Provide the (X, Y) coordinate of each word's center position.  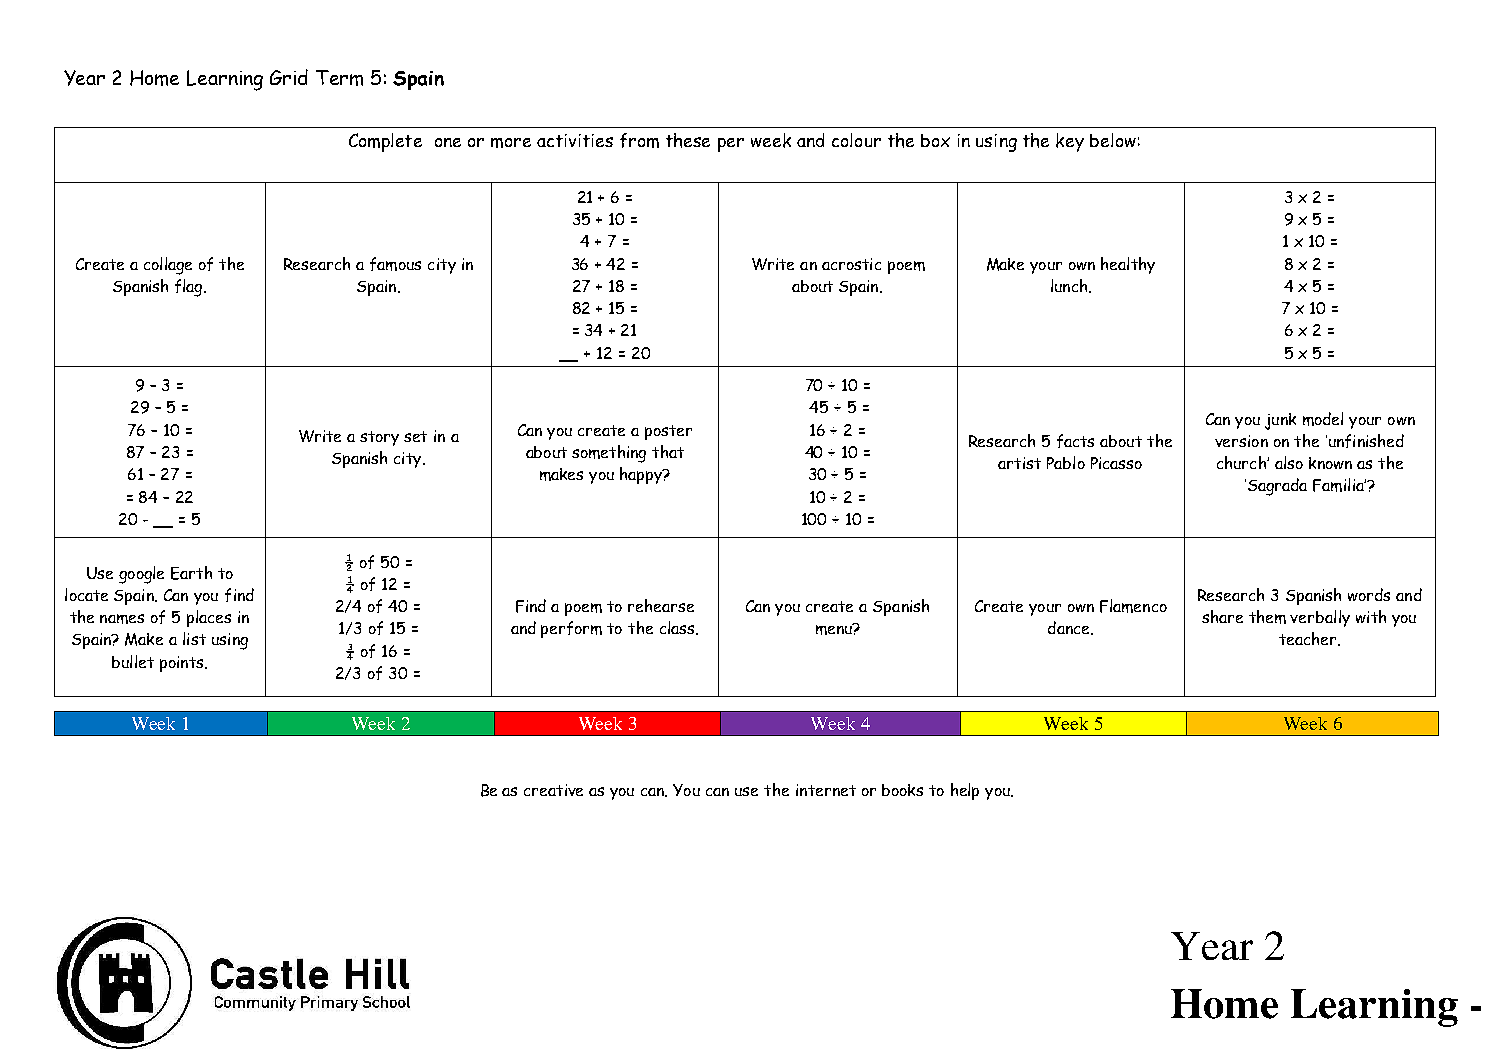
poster (668, 432)
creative (553, 790)
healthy (1128, 265)
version (1241, 441)
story (379, 438)
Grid (289, 77)
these (688, 140)
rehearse (661, 605)
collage (168, 266)
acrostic (851, 264)
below (1113, 140)
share (1222, 616)
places (209, 618)
